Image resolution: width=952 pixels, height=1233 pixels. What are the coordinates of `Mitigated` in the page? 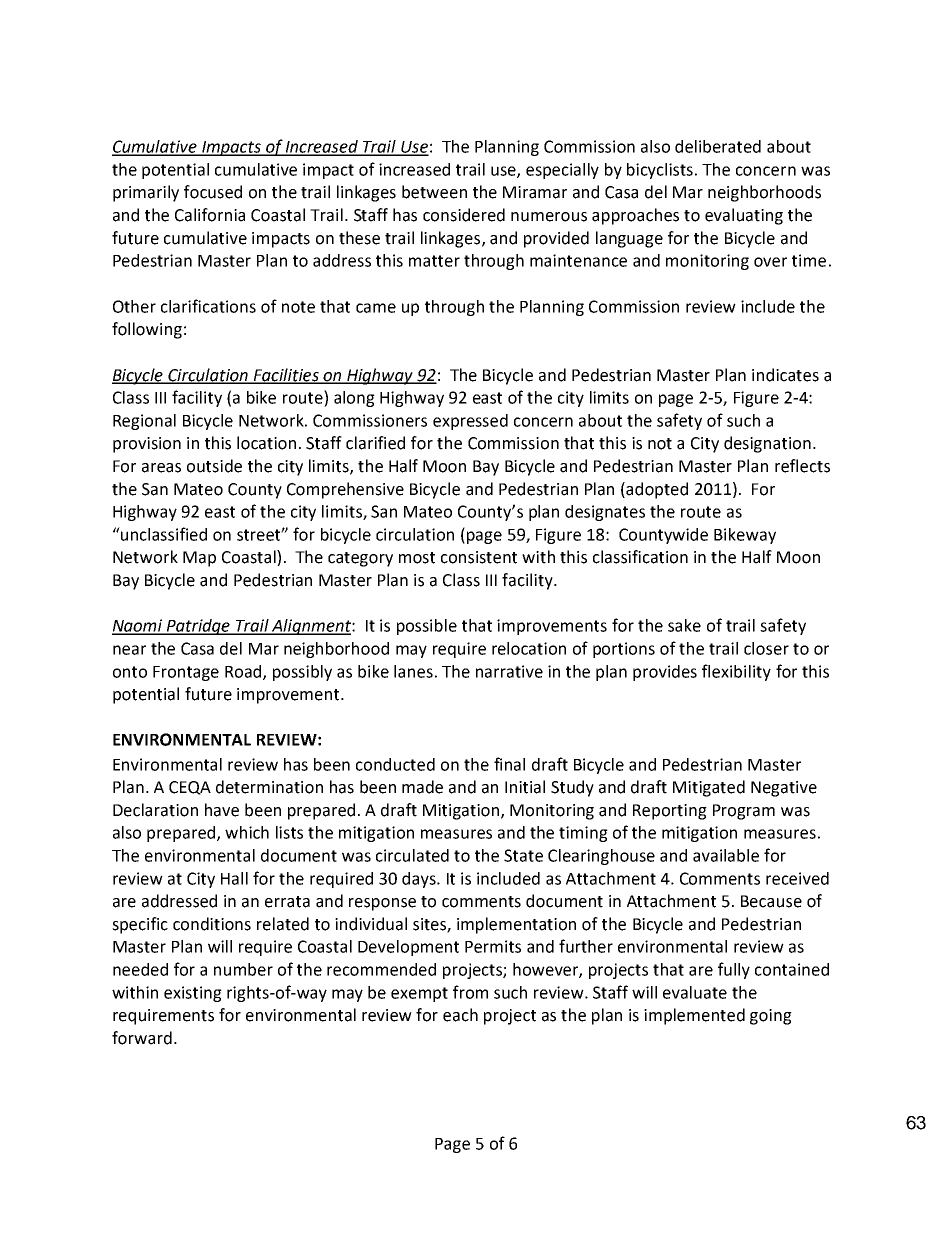 It's located at (709, 788).
